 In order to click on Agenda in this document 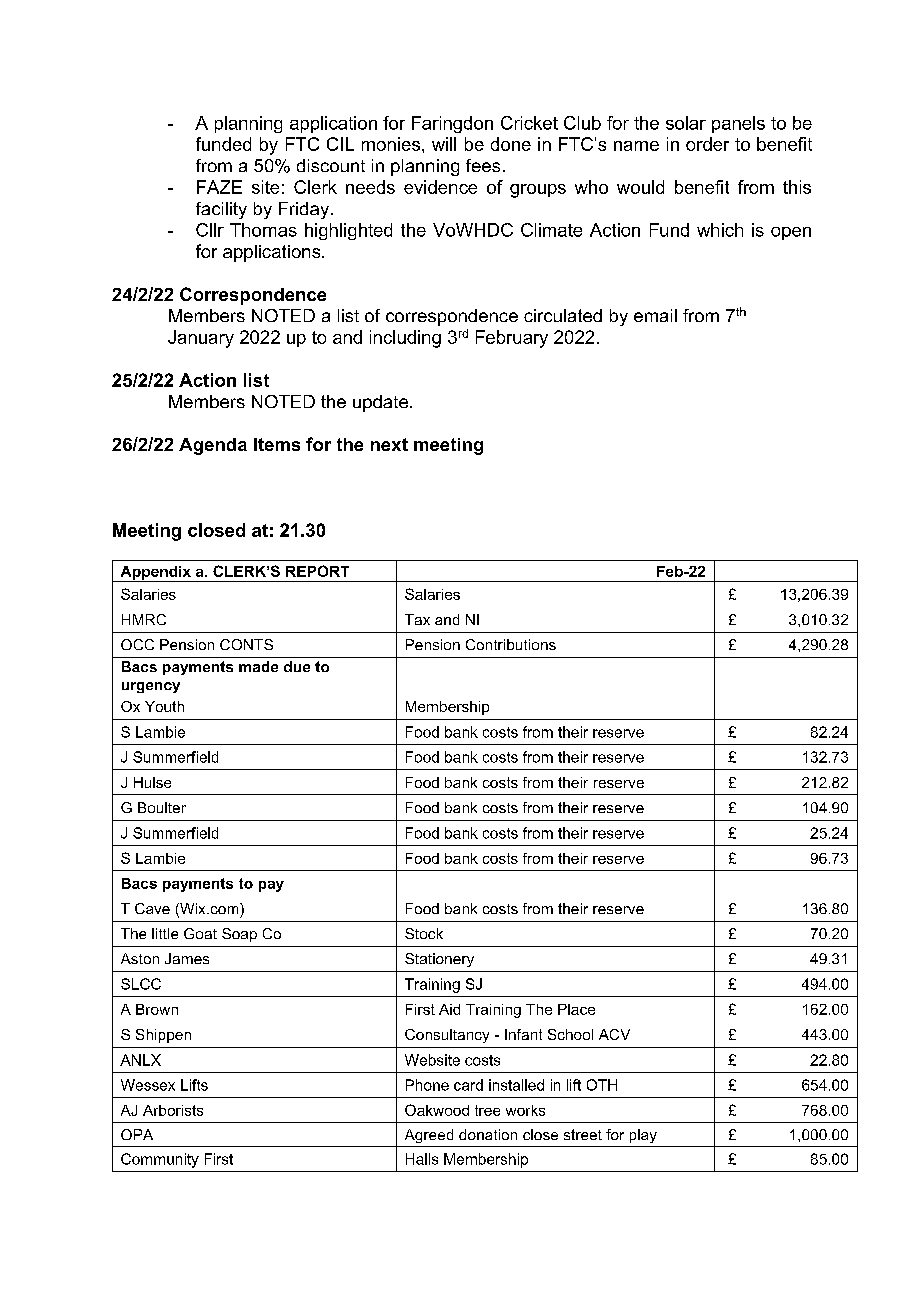, I will do `click(213, 446)`.
